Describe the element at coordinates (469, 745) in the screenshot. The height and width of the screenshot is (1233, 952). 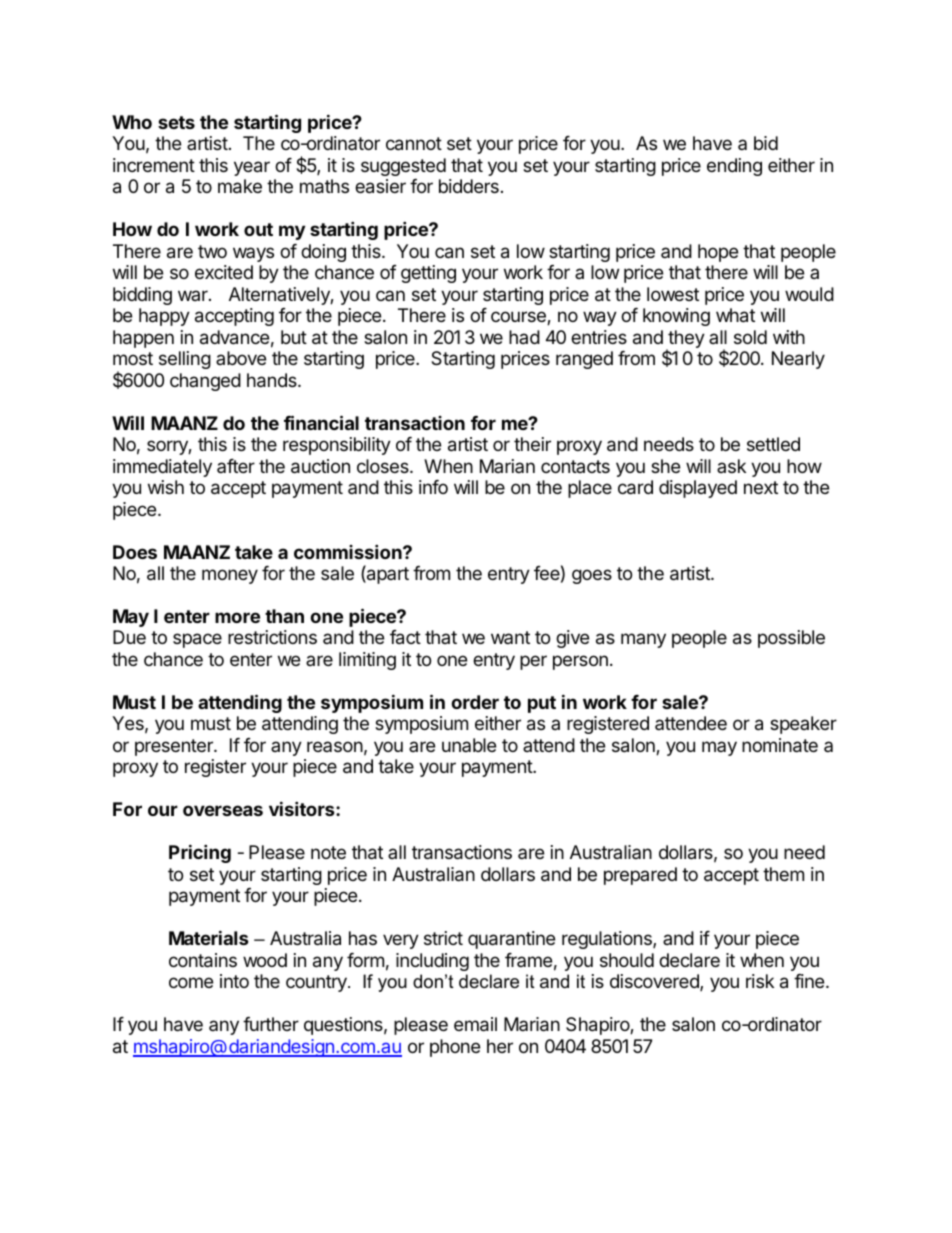
I see `unable` at that location.
